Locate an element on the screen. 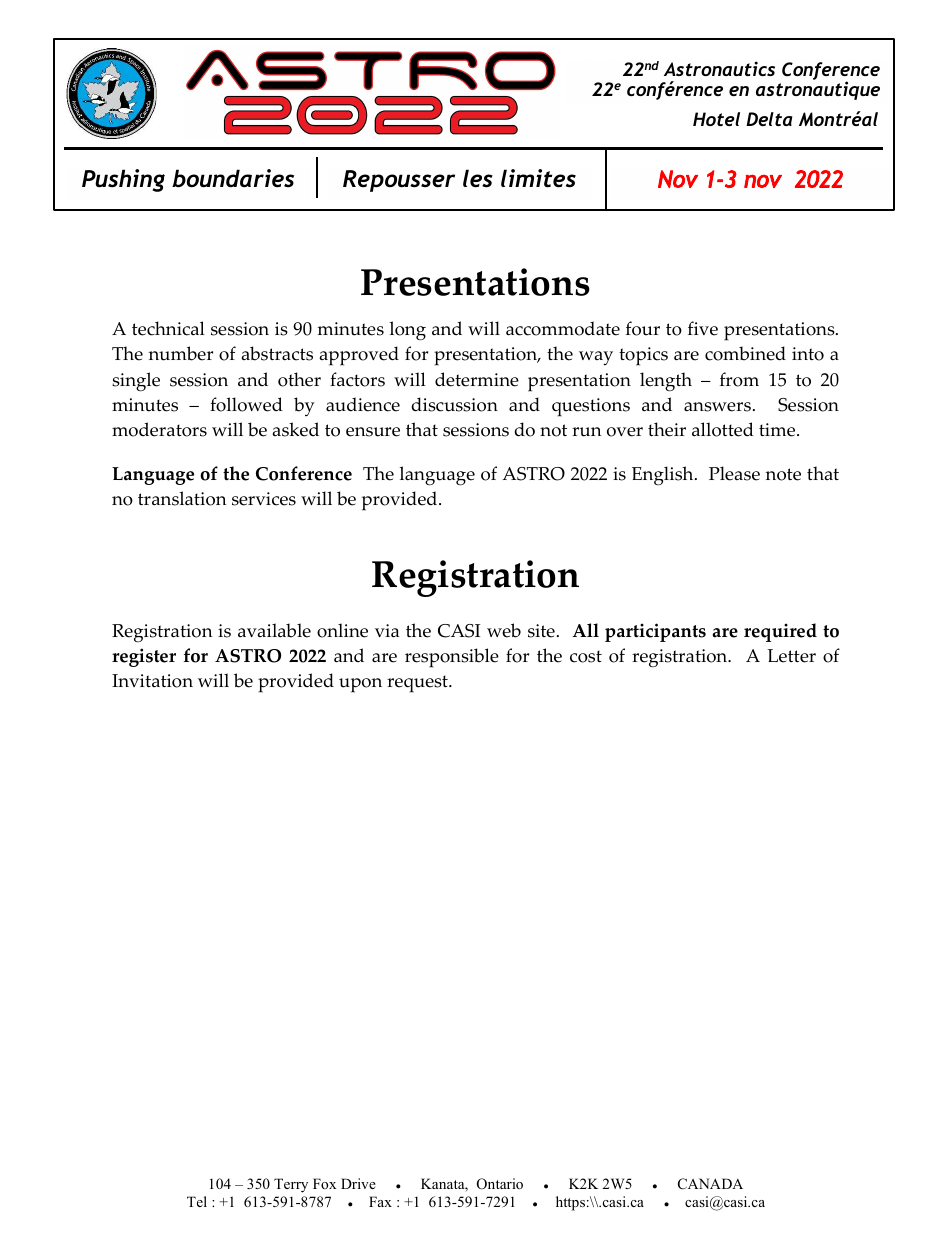  request is located at coordinates (418, 684).
